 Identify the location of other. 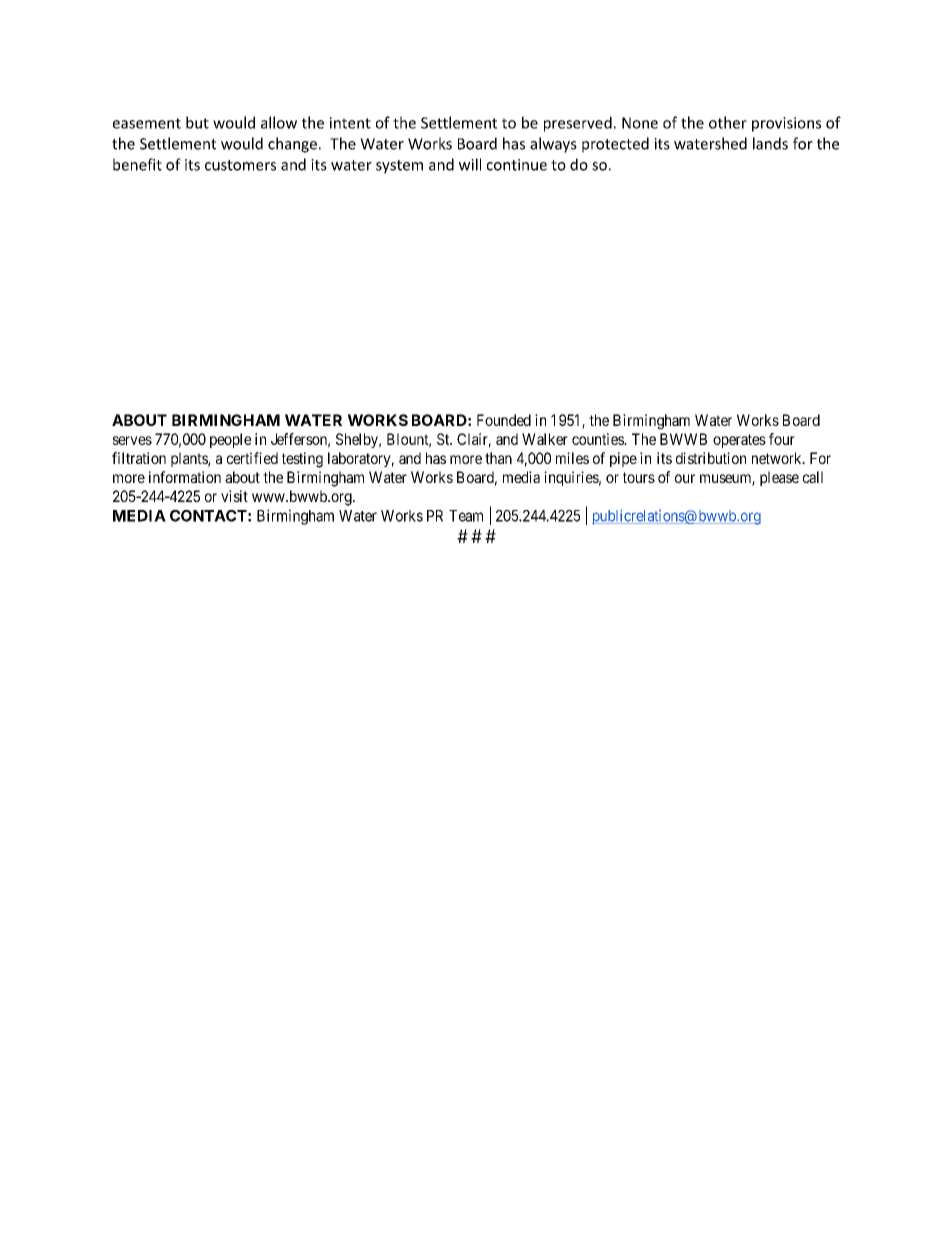
(728, 122).
